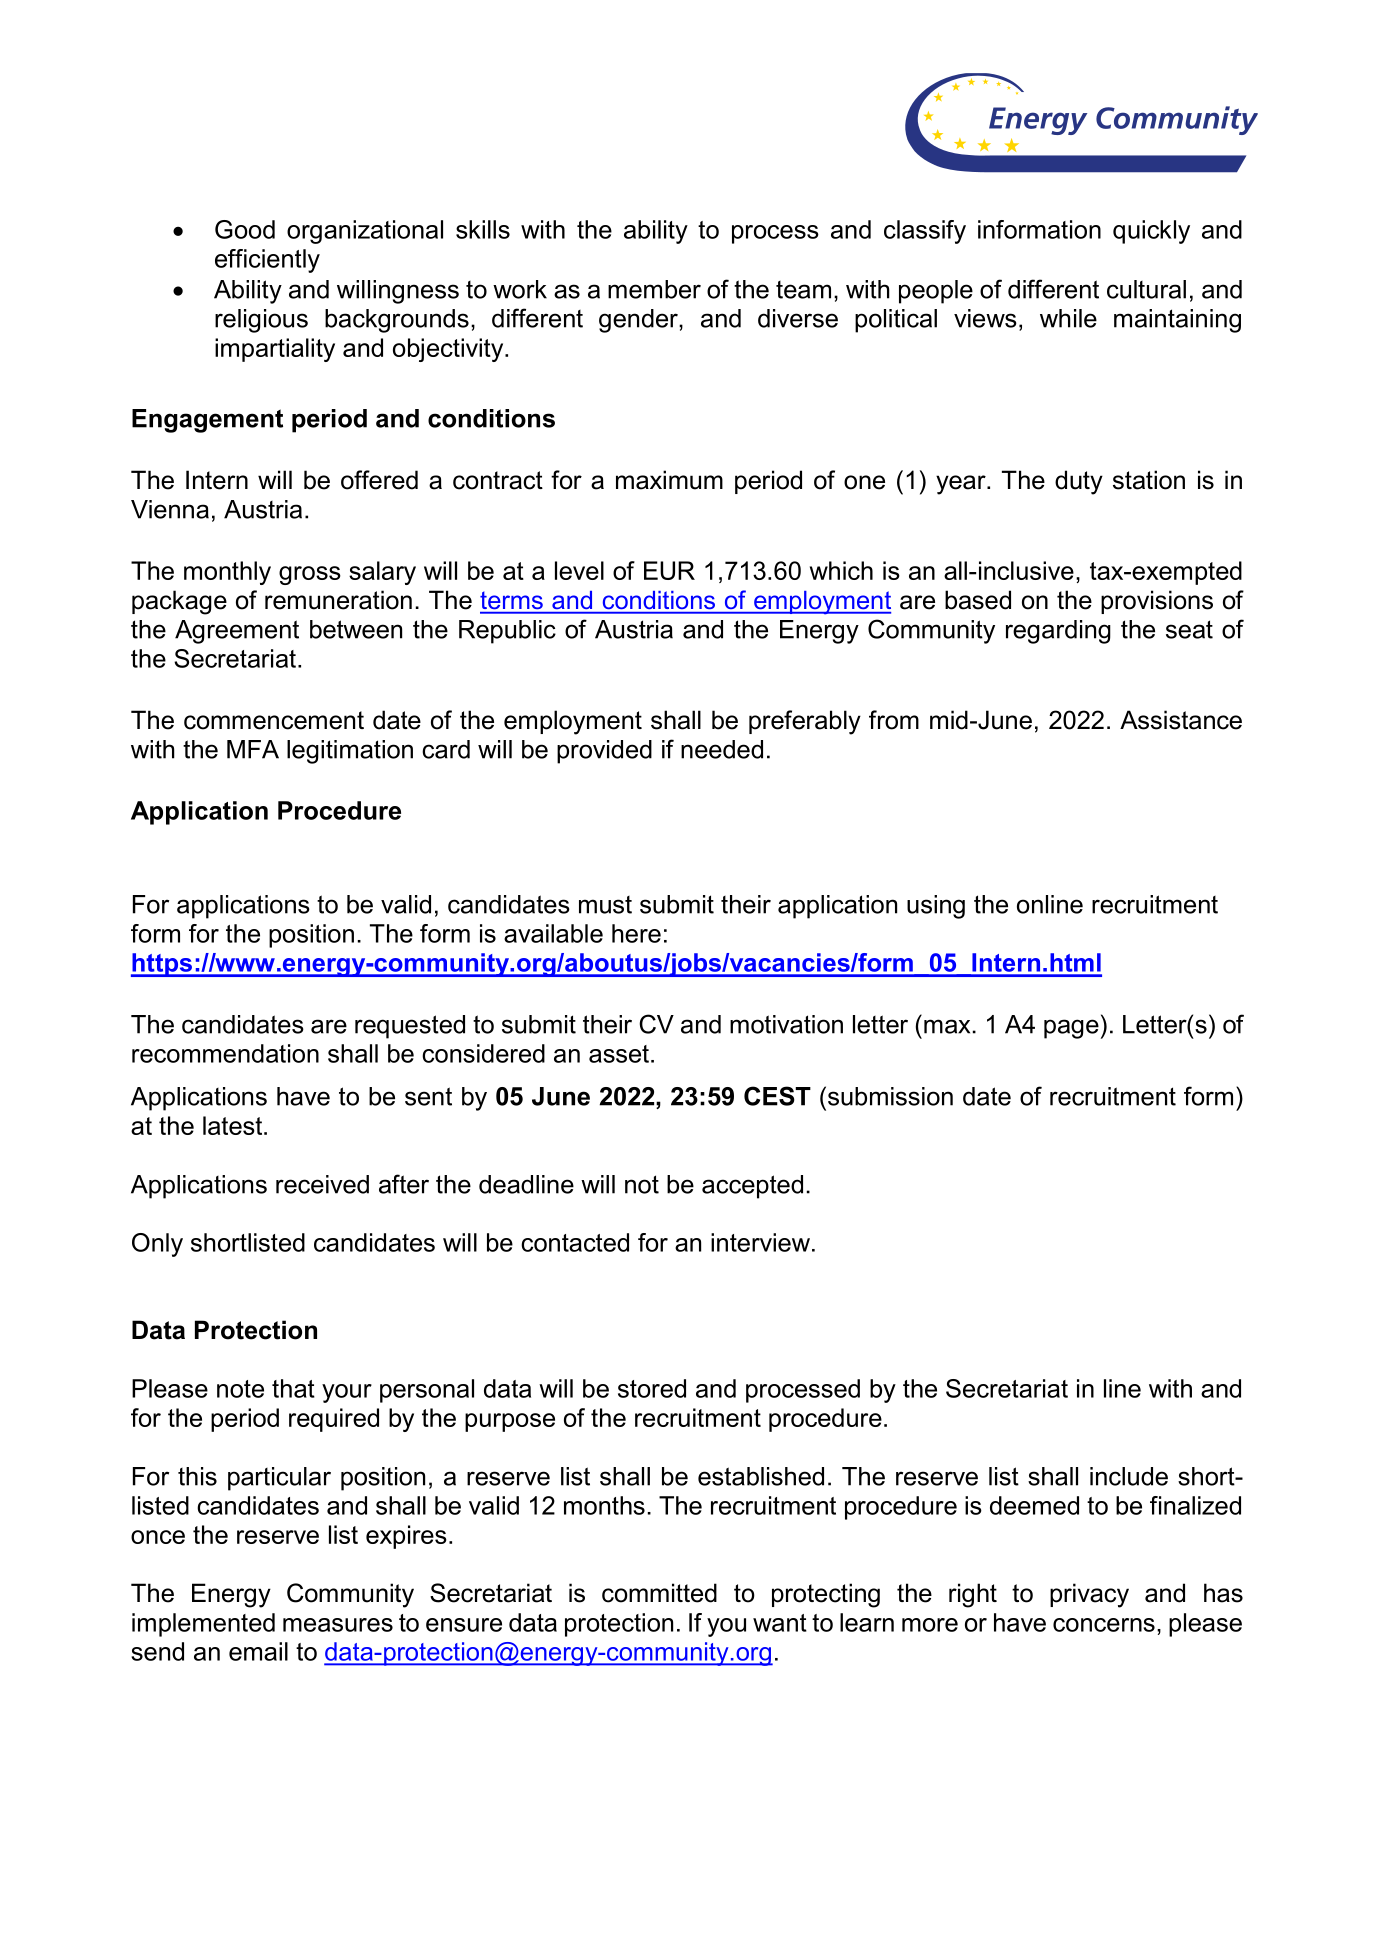 Image resolution: width=1374 pixels, height=1945 pixels. Describe the element at coordinates (654, 289) in the page. I see `member` at that location.
